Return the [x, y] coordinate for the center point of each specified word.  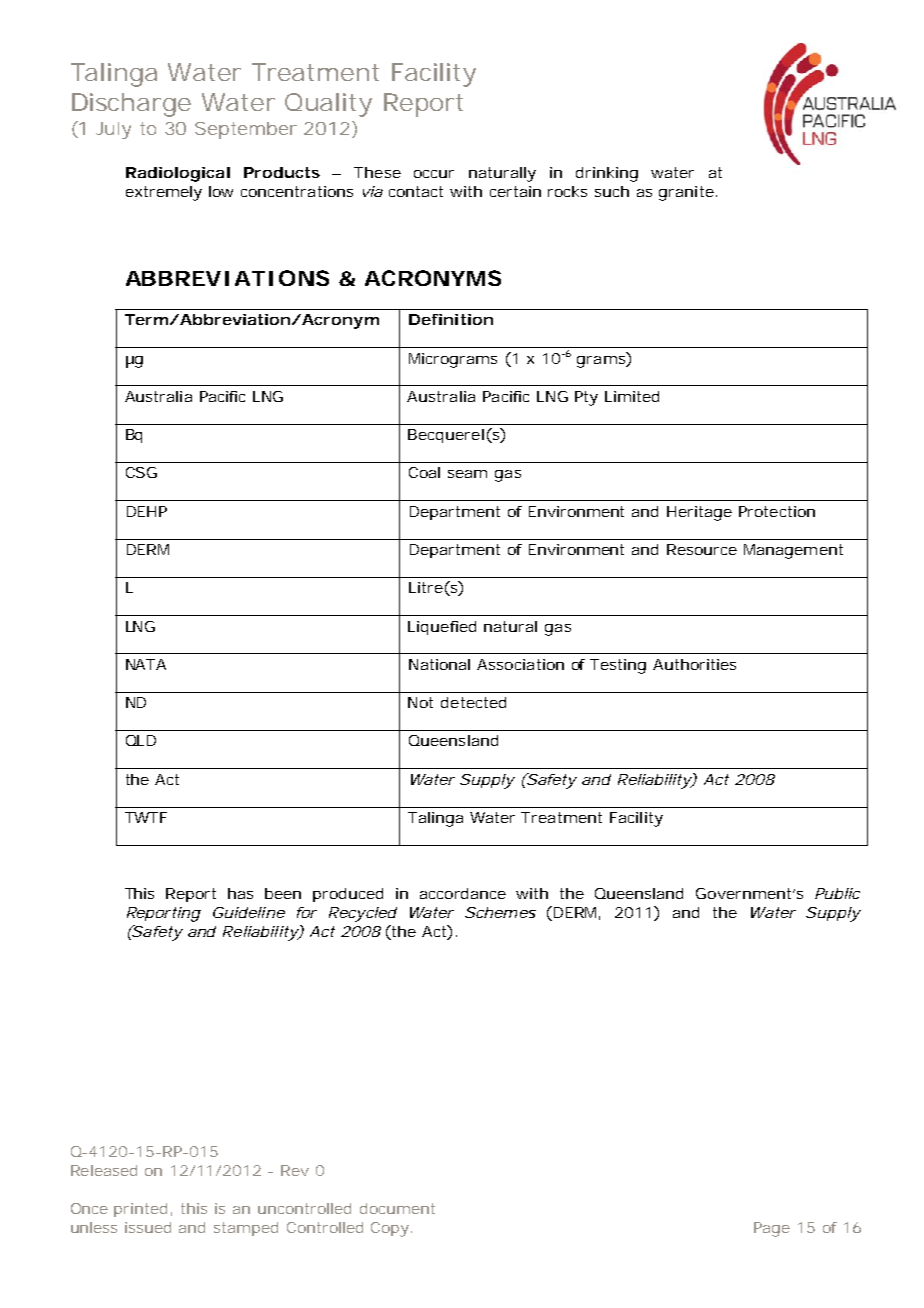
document [397, 1208]
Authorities [694, 664]
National [439, 664]
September [246, 130]
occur [434, 174]
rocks [567, 191]
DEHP [147, 511]
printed [140, 1210]
